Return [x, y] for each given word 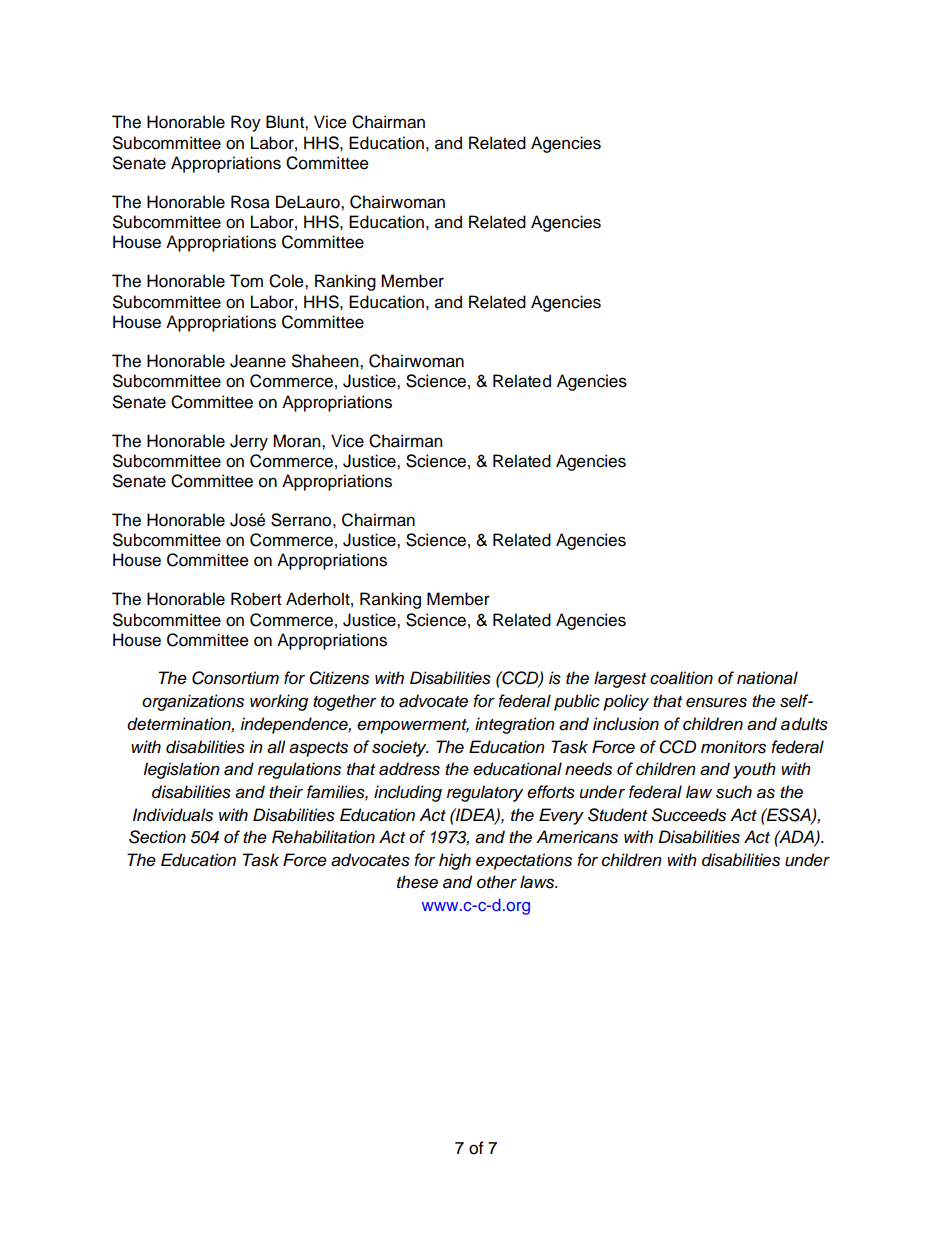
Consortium [235, 678]
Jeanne [258, 361]
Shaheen [326, 361]
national [767, 678]
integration [515, 725]
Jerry [249, 442]
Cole [287, 281]
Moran [298, 441]
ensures [716, 702]
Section [157, 837]
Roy [246, 123]
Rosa [250, 202]
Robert [256, 599]
